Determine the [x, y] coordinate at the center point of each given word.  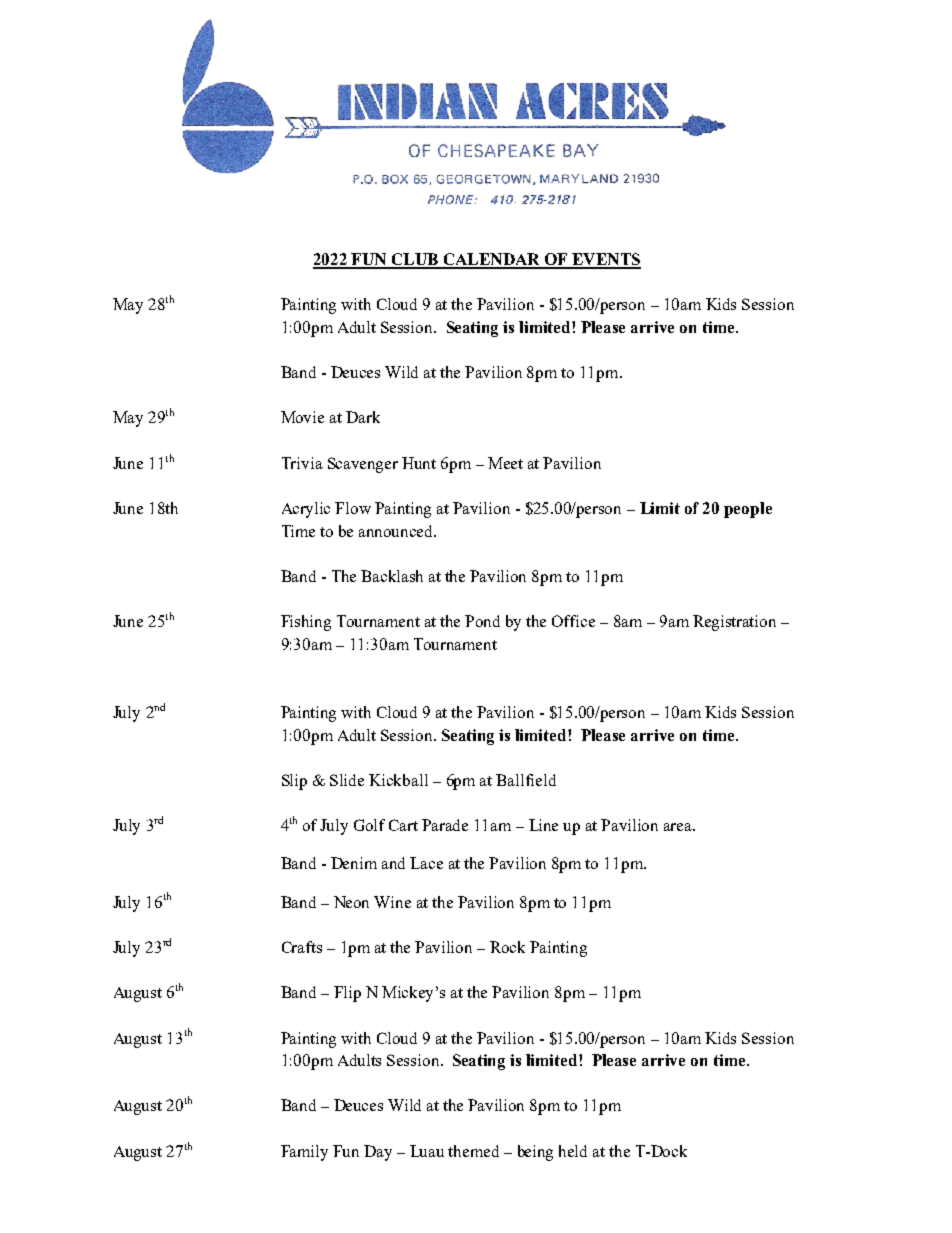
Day [378, 1153]
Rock [507, 947]
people [748, 510]
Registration [734, 623]
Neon [351, 902]
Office [573, 621]
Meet [505, 463]
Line [543, 825]
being [535, 1153]
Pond [482, 621]
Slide [347, 780]
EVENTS [605, 260]
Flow [353, 508]
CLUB [414, 260]
